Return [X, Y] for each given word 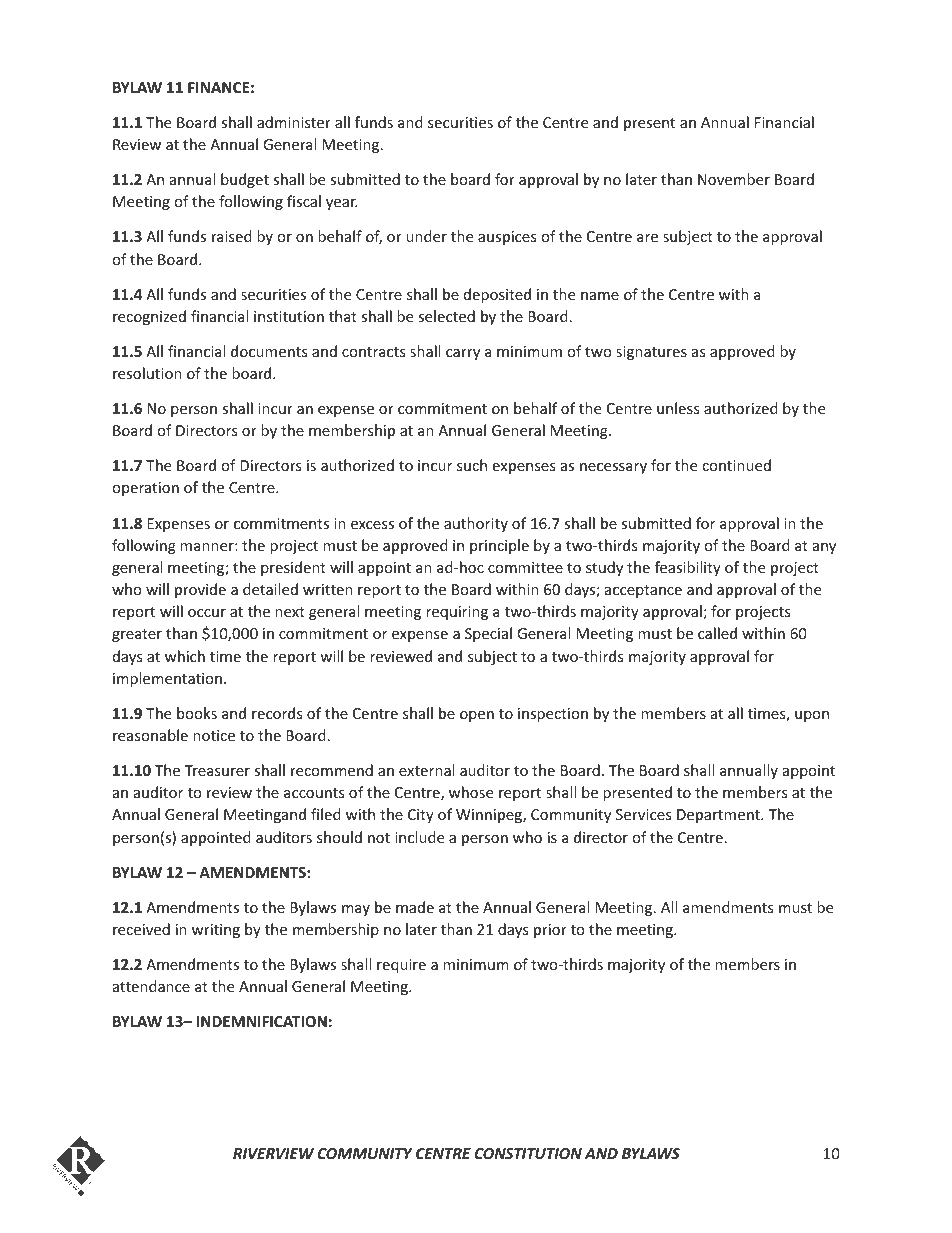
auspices [507, 238]
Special [488, 634]
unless [678, 408]
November [734, 179]
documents [269, 351]
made [415, 907]
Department [719, 816]
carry [463, 354]
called [717, 633]
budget [245, 180]
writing [216, 931]
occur [207, 613]
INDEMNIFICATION [262, 1021]
